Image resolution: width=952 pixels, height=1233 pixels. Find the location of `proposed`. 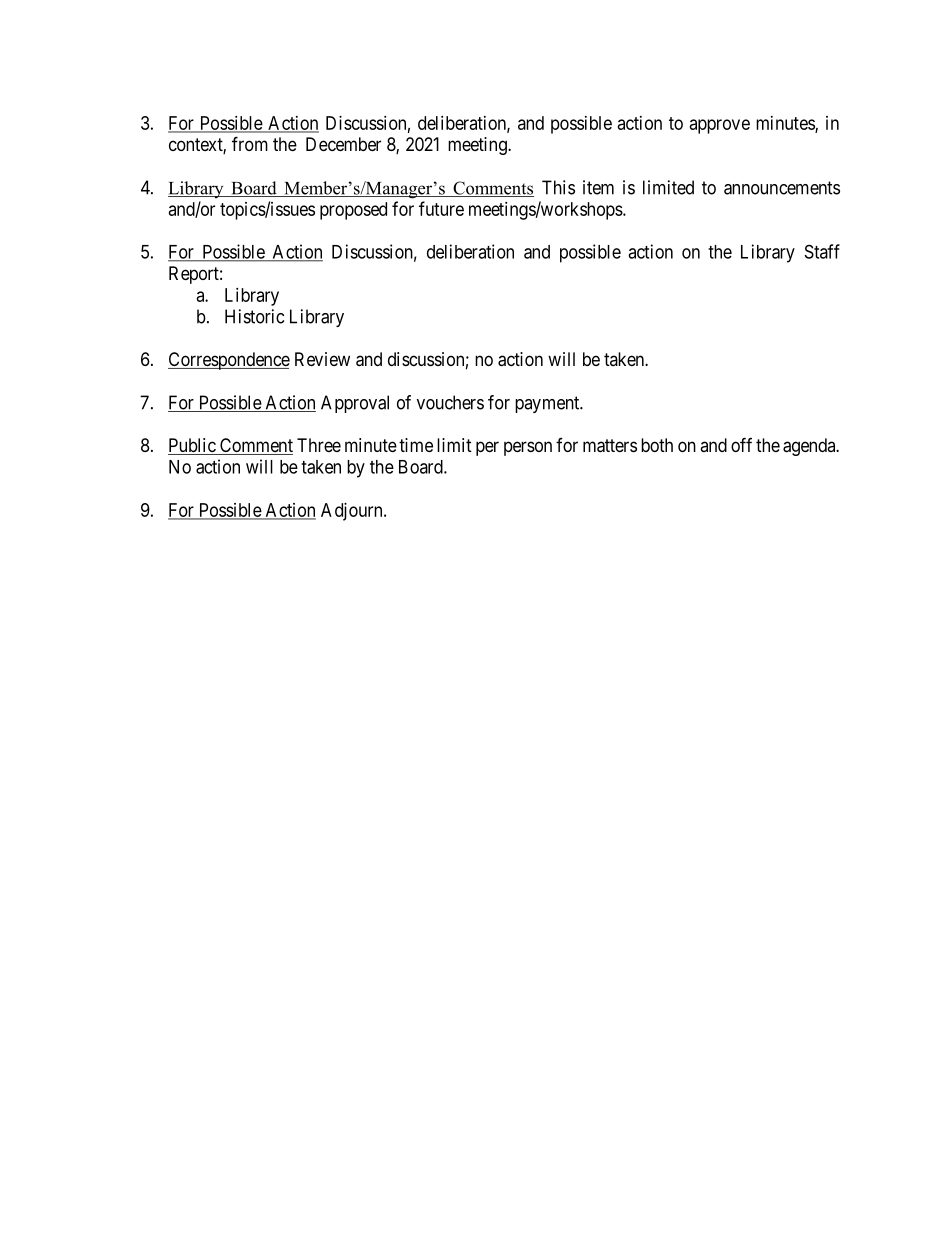

proposed is located at coordinates (353, 211).
